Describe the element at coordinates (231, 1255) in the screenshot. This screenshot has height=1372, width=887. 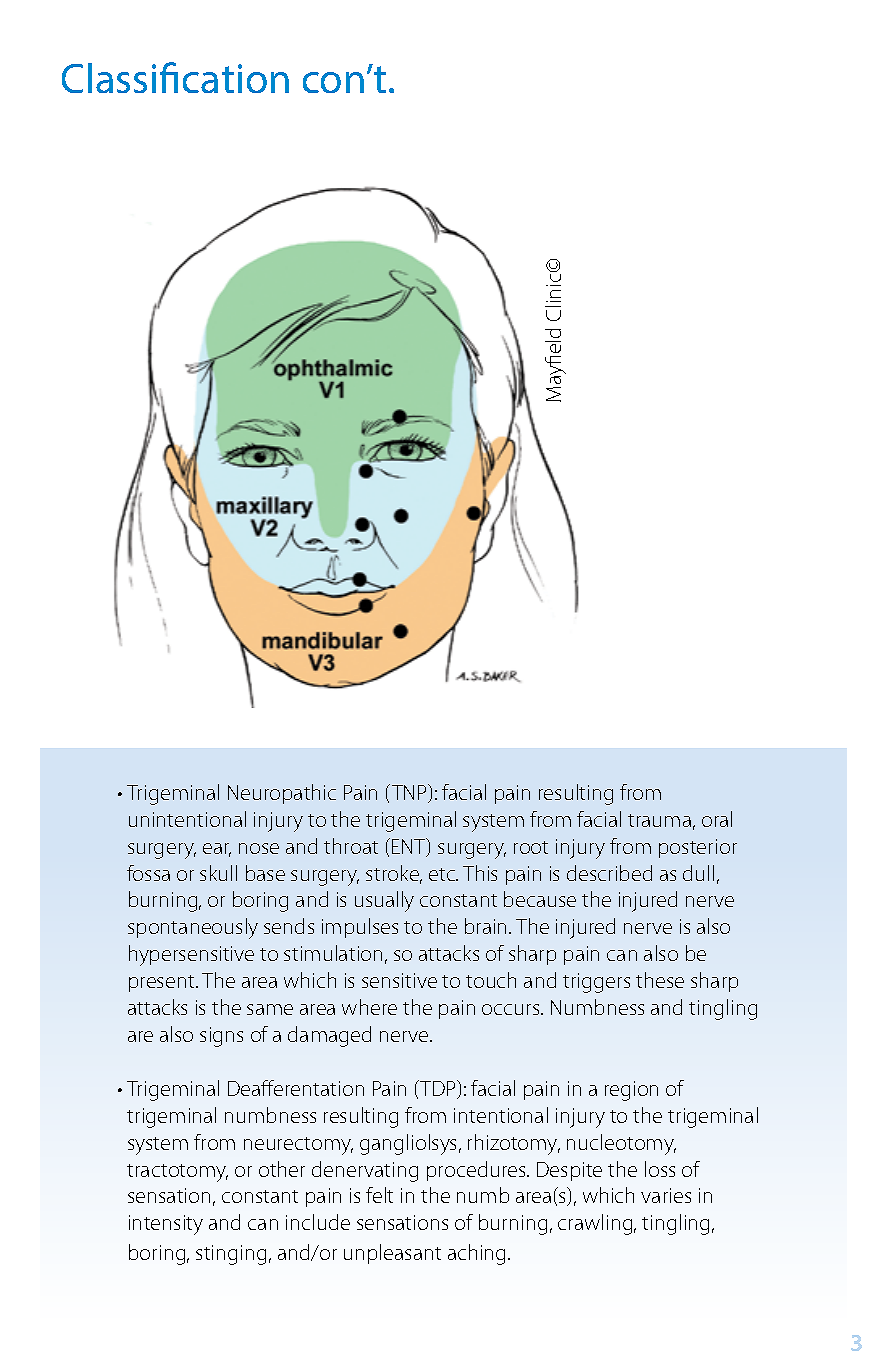
I see `stinging` at that location.
